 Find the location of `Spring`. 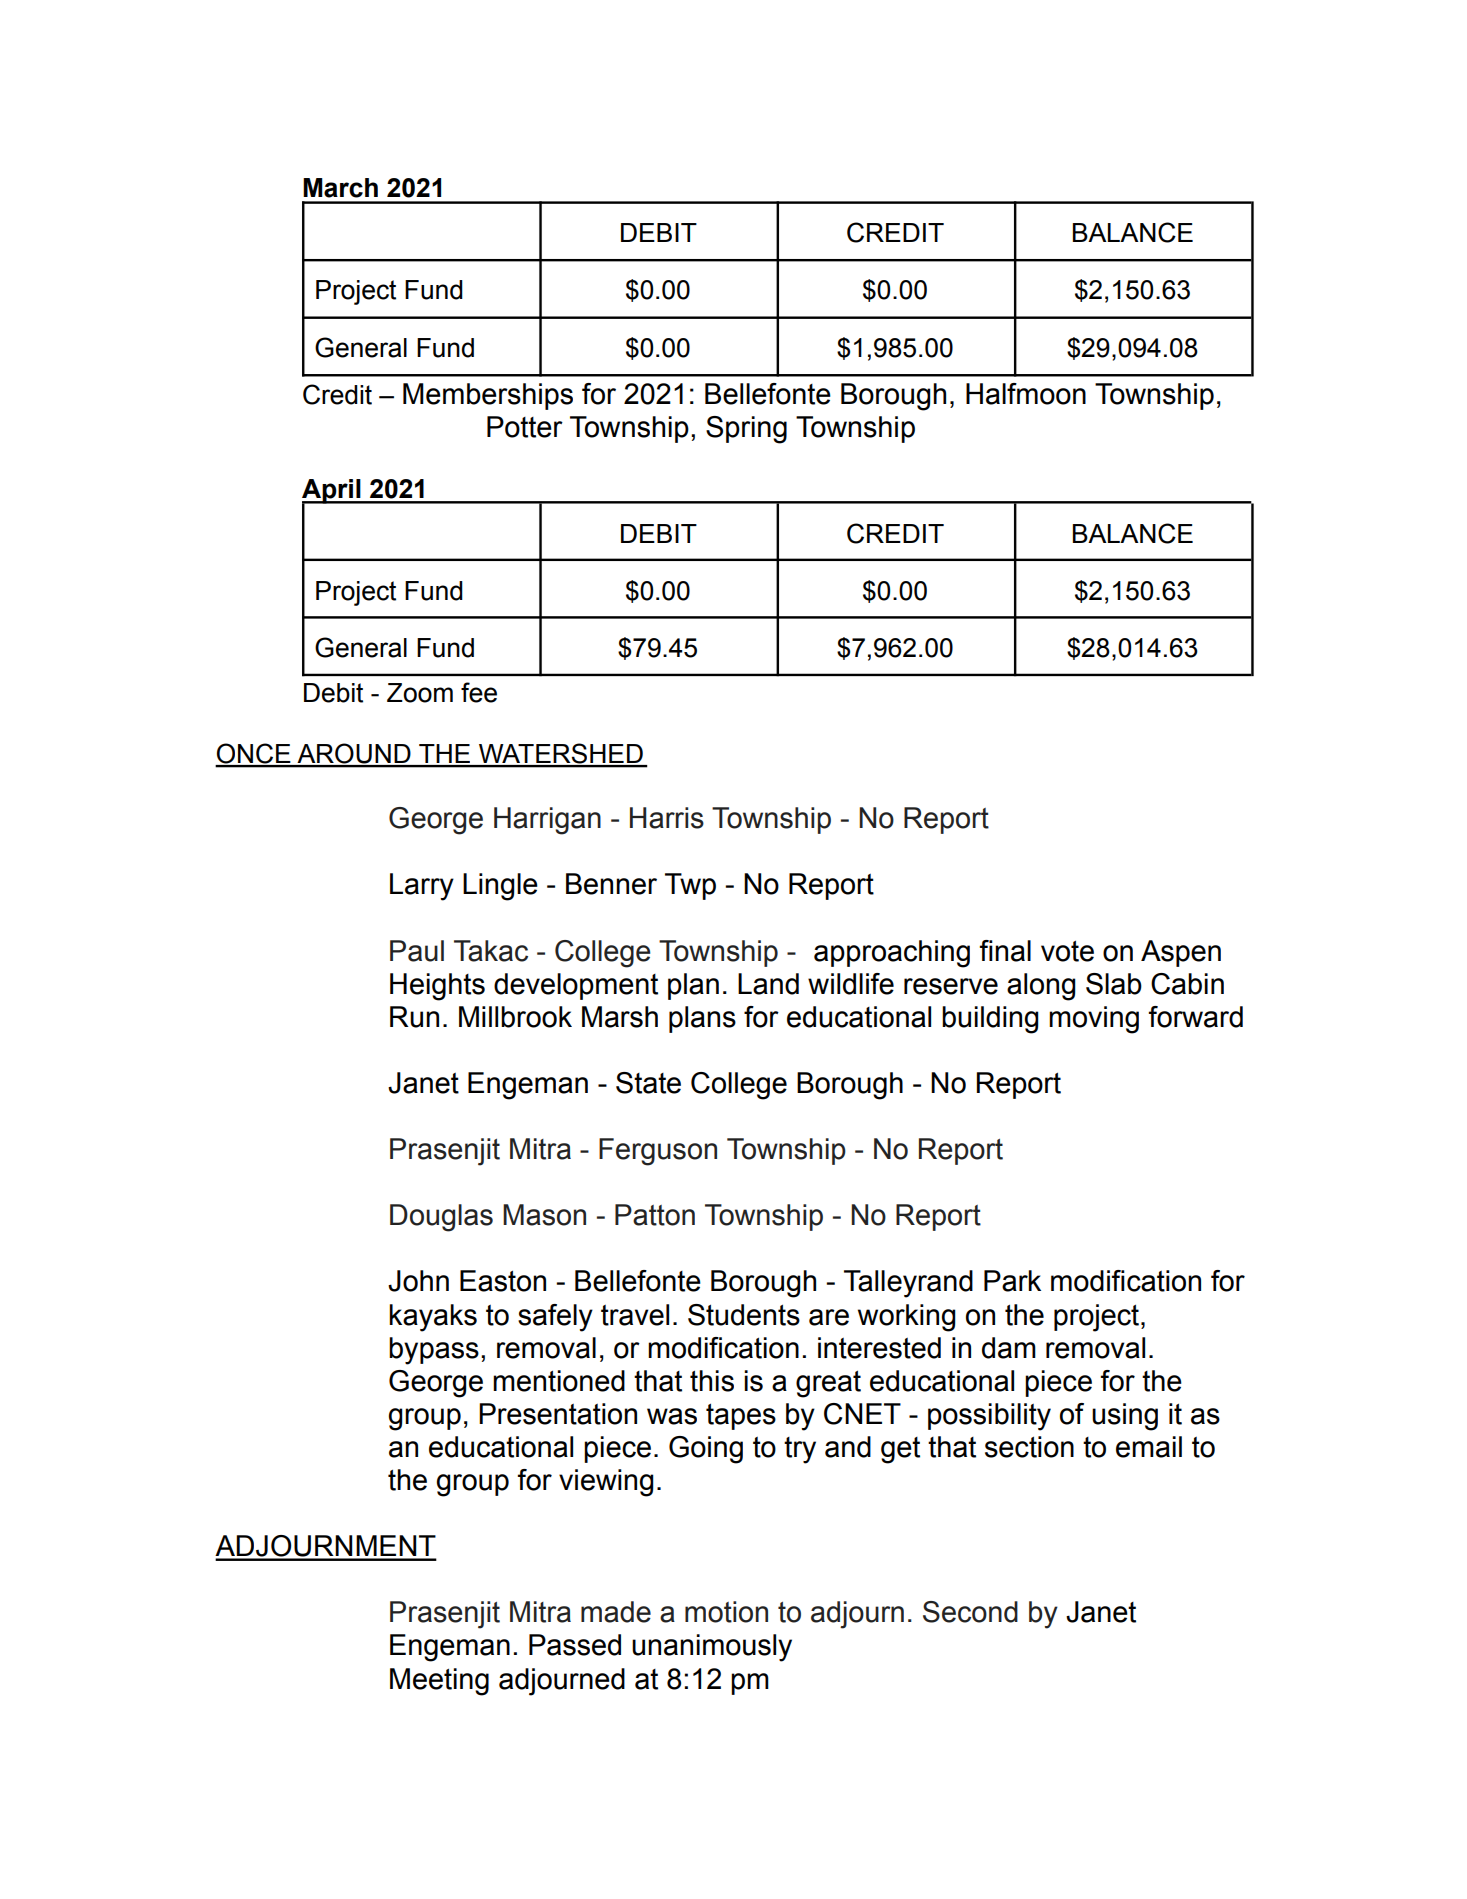

Spring is located at coordinates (746, 430).
